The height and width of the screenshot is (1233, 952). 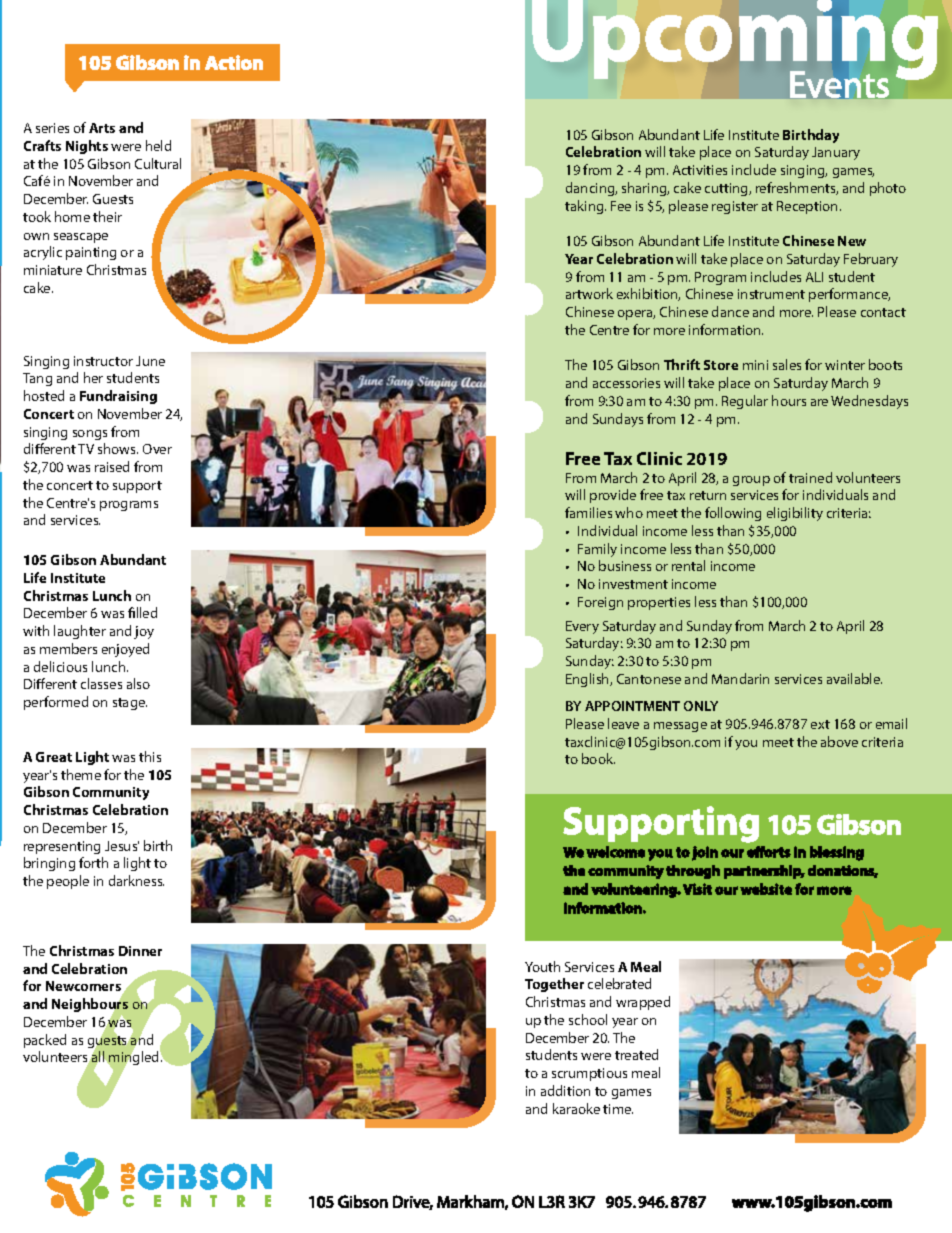 What do you see at coordinates (142, 612) in the screenshot?
I see `filled` at bounding box center [142, 612].
